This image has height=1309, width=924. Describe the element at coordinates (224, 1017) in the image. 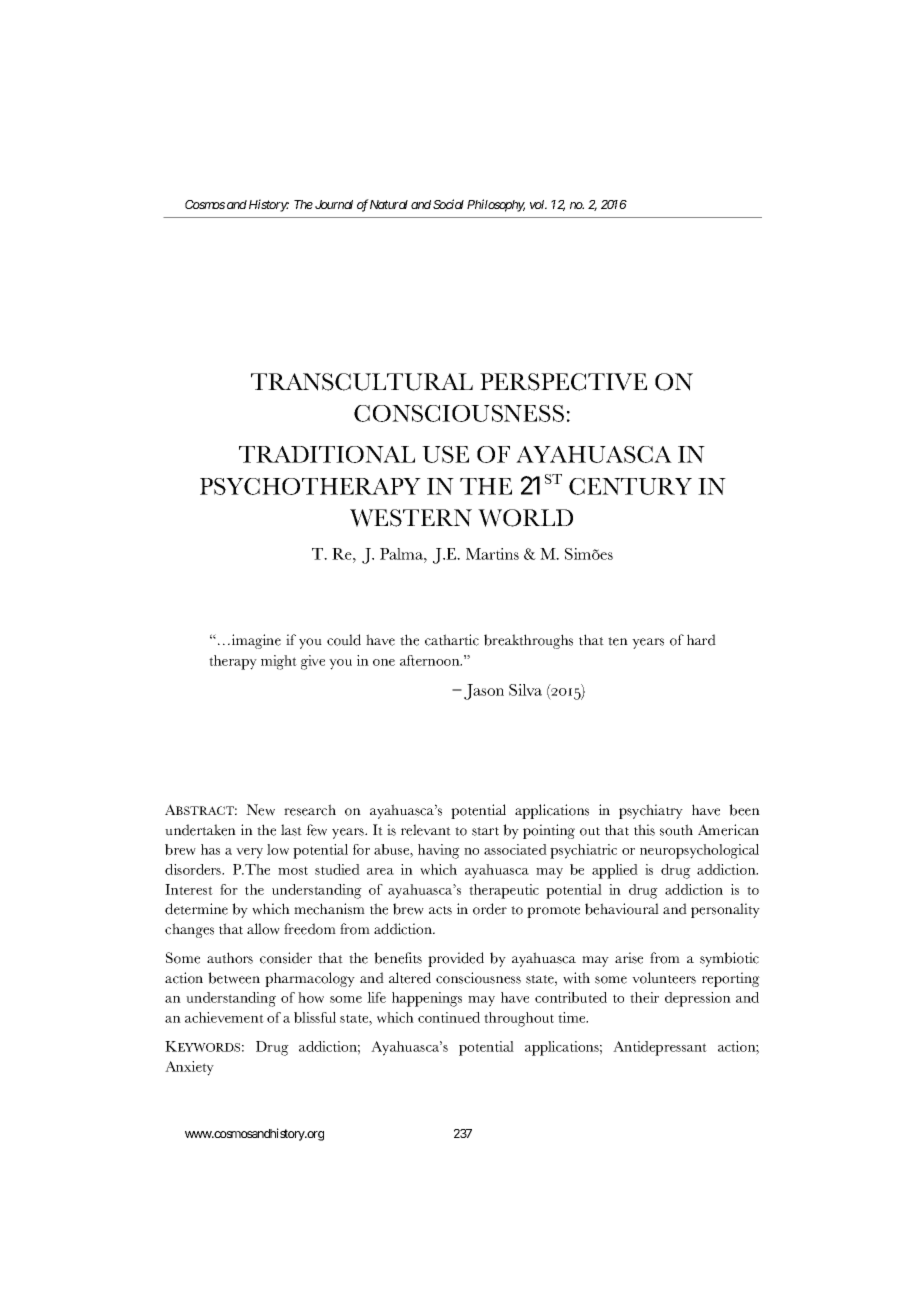

I see `achievement` at that location.
